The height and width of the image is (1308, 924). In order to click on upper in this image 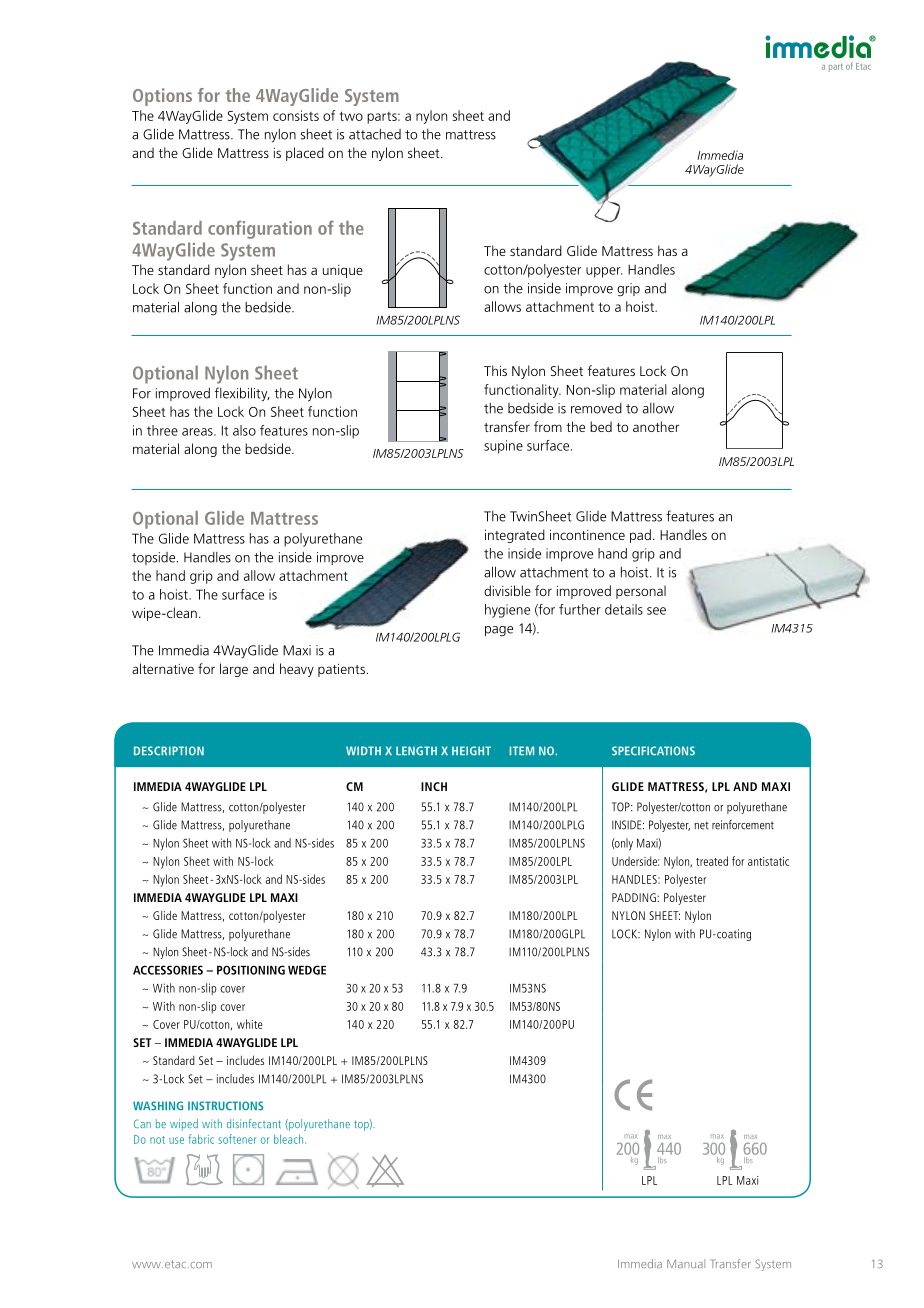, I will do `click(604, 272)`.
